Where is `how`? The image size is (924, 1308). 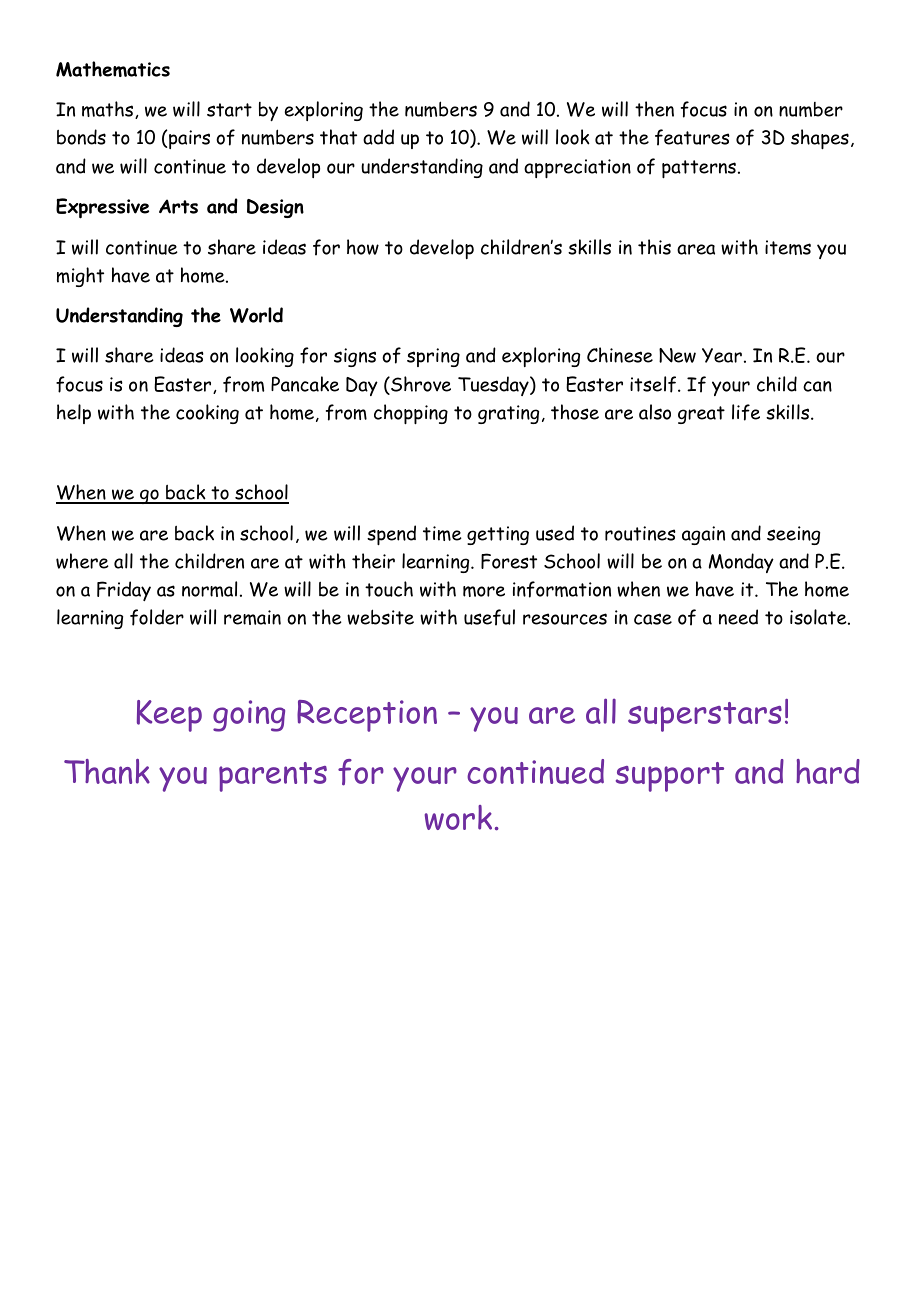 how is located at coordinates (363, 247).
